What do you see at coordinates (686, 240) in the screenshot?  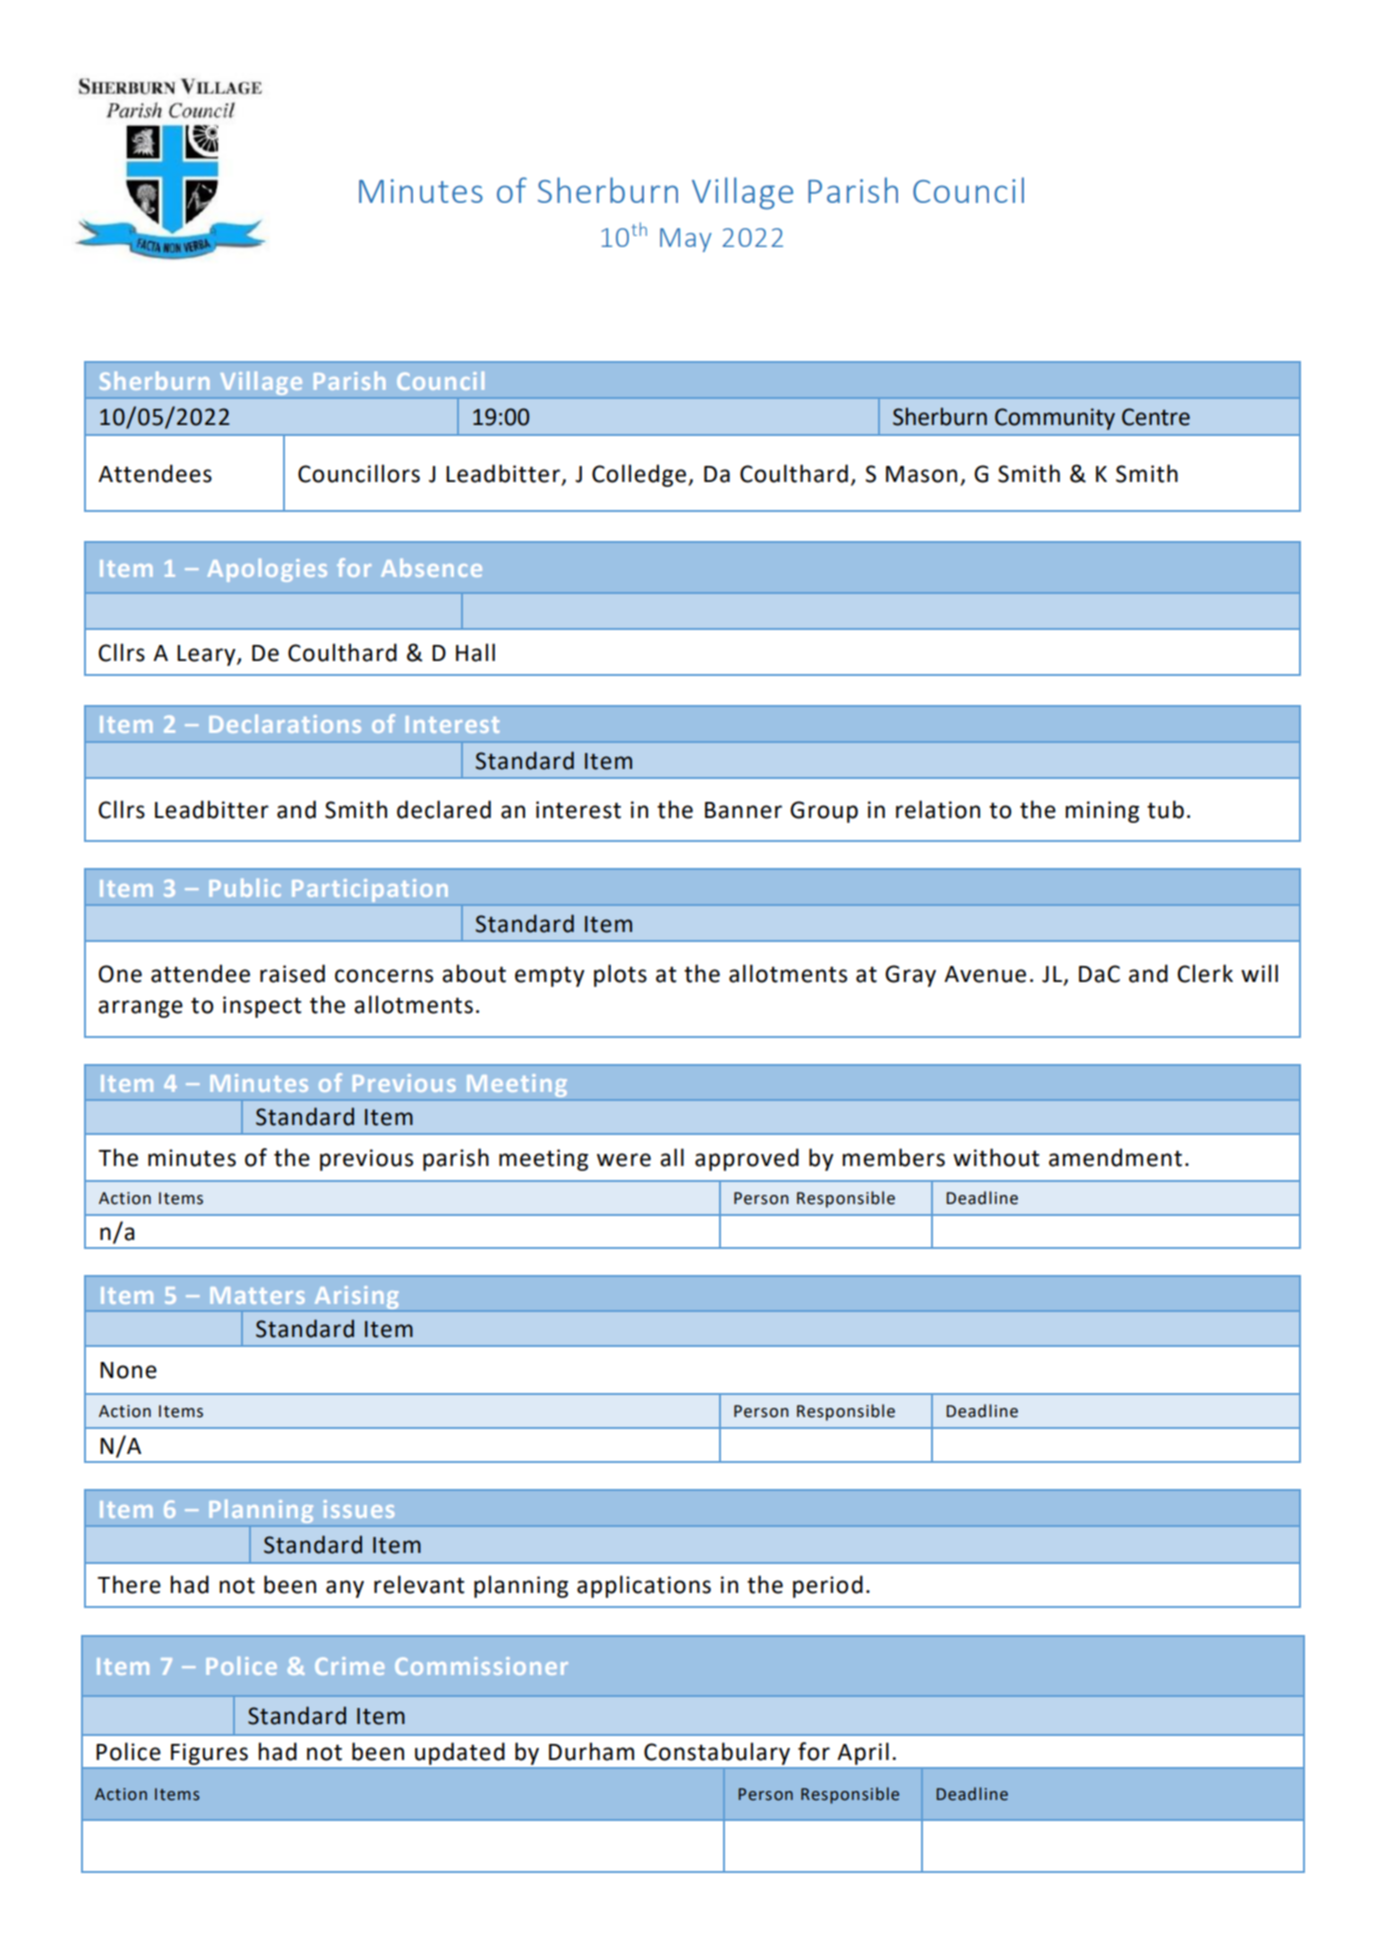 I see `May` at bounding box center [686, 240].
